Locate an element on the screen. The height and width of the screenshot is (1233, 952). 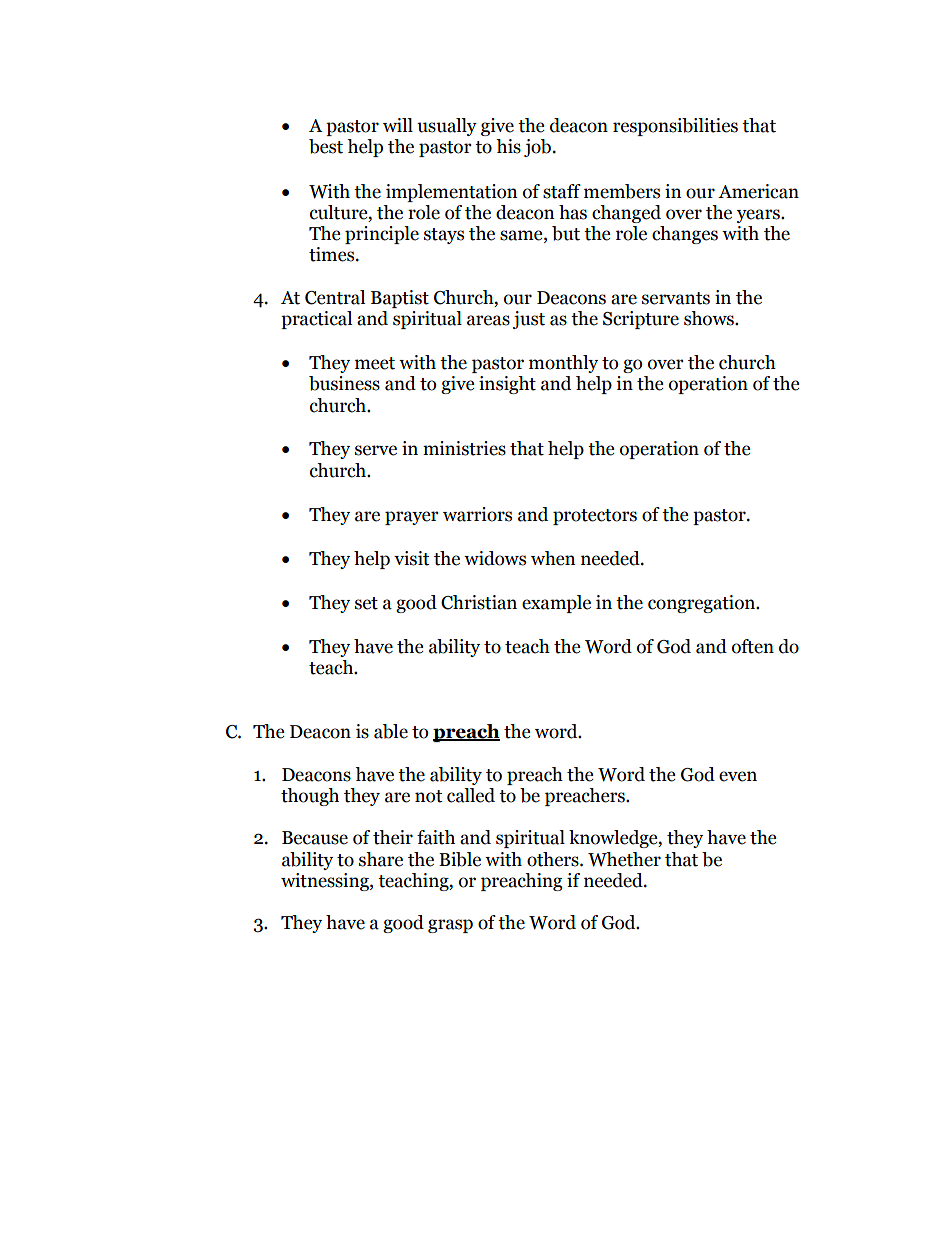
best is located at coordinates (326, 146).
